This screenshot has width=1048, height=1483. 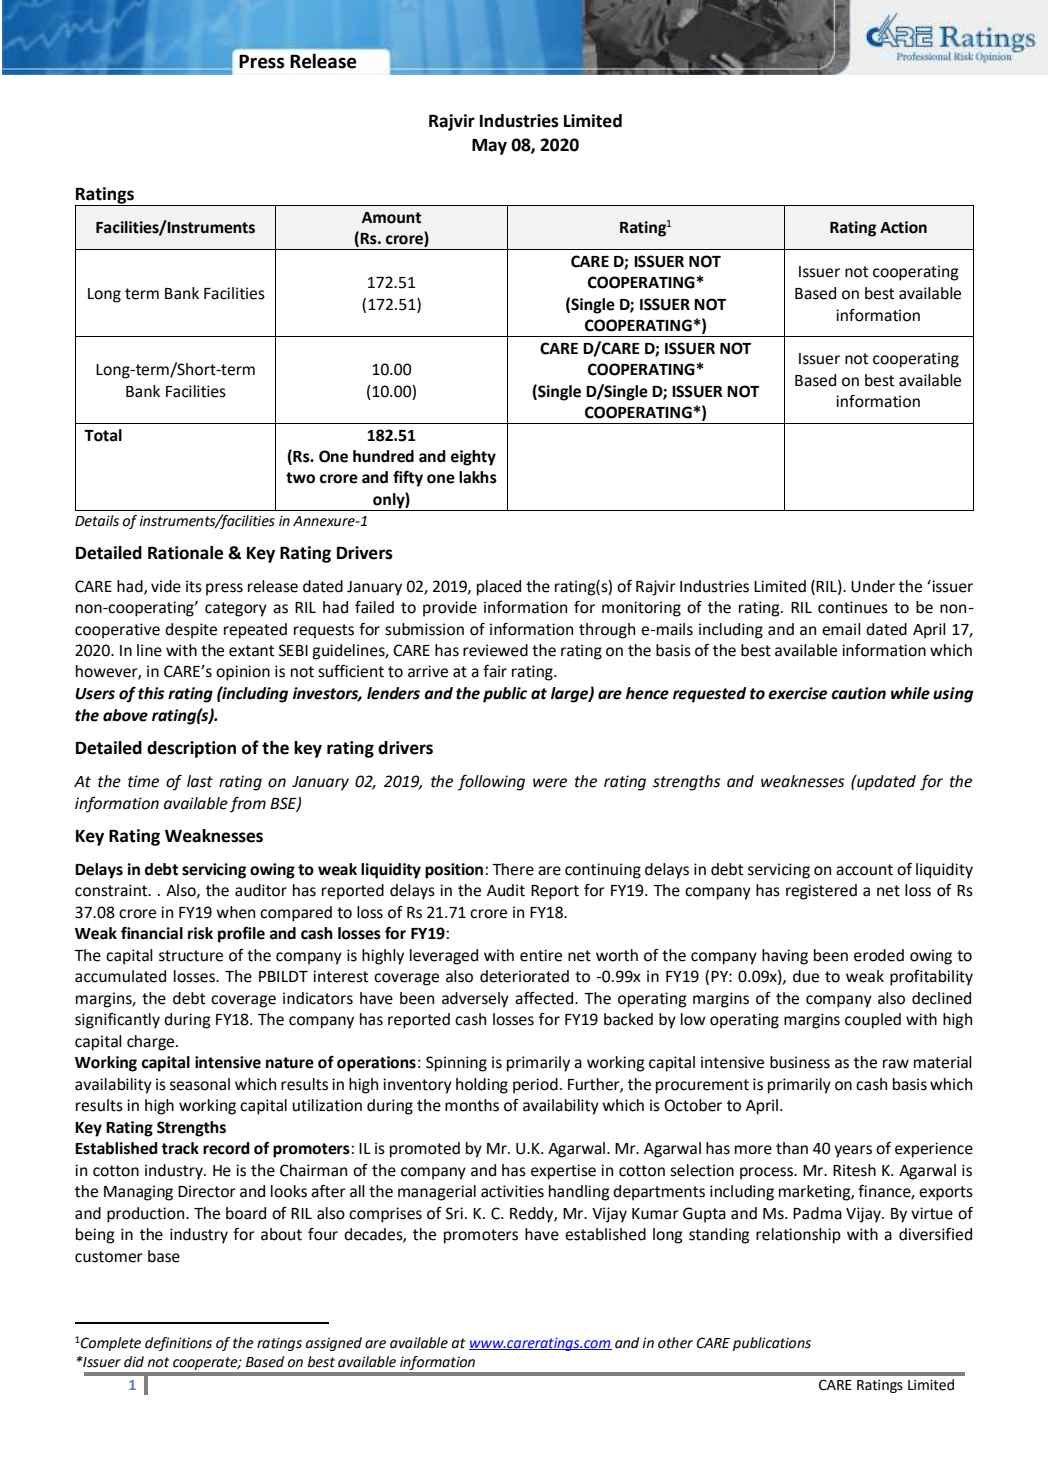 I want to click on definitions, so click(x=178, y=1344).
